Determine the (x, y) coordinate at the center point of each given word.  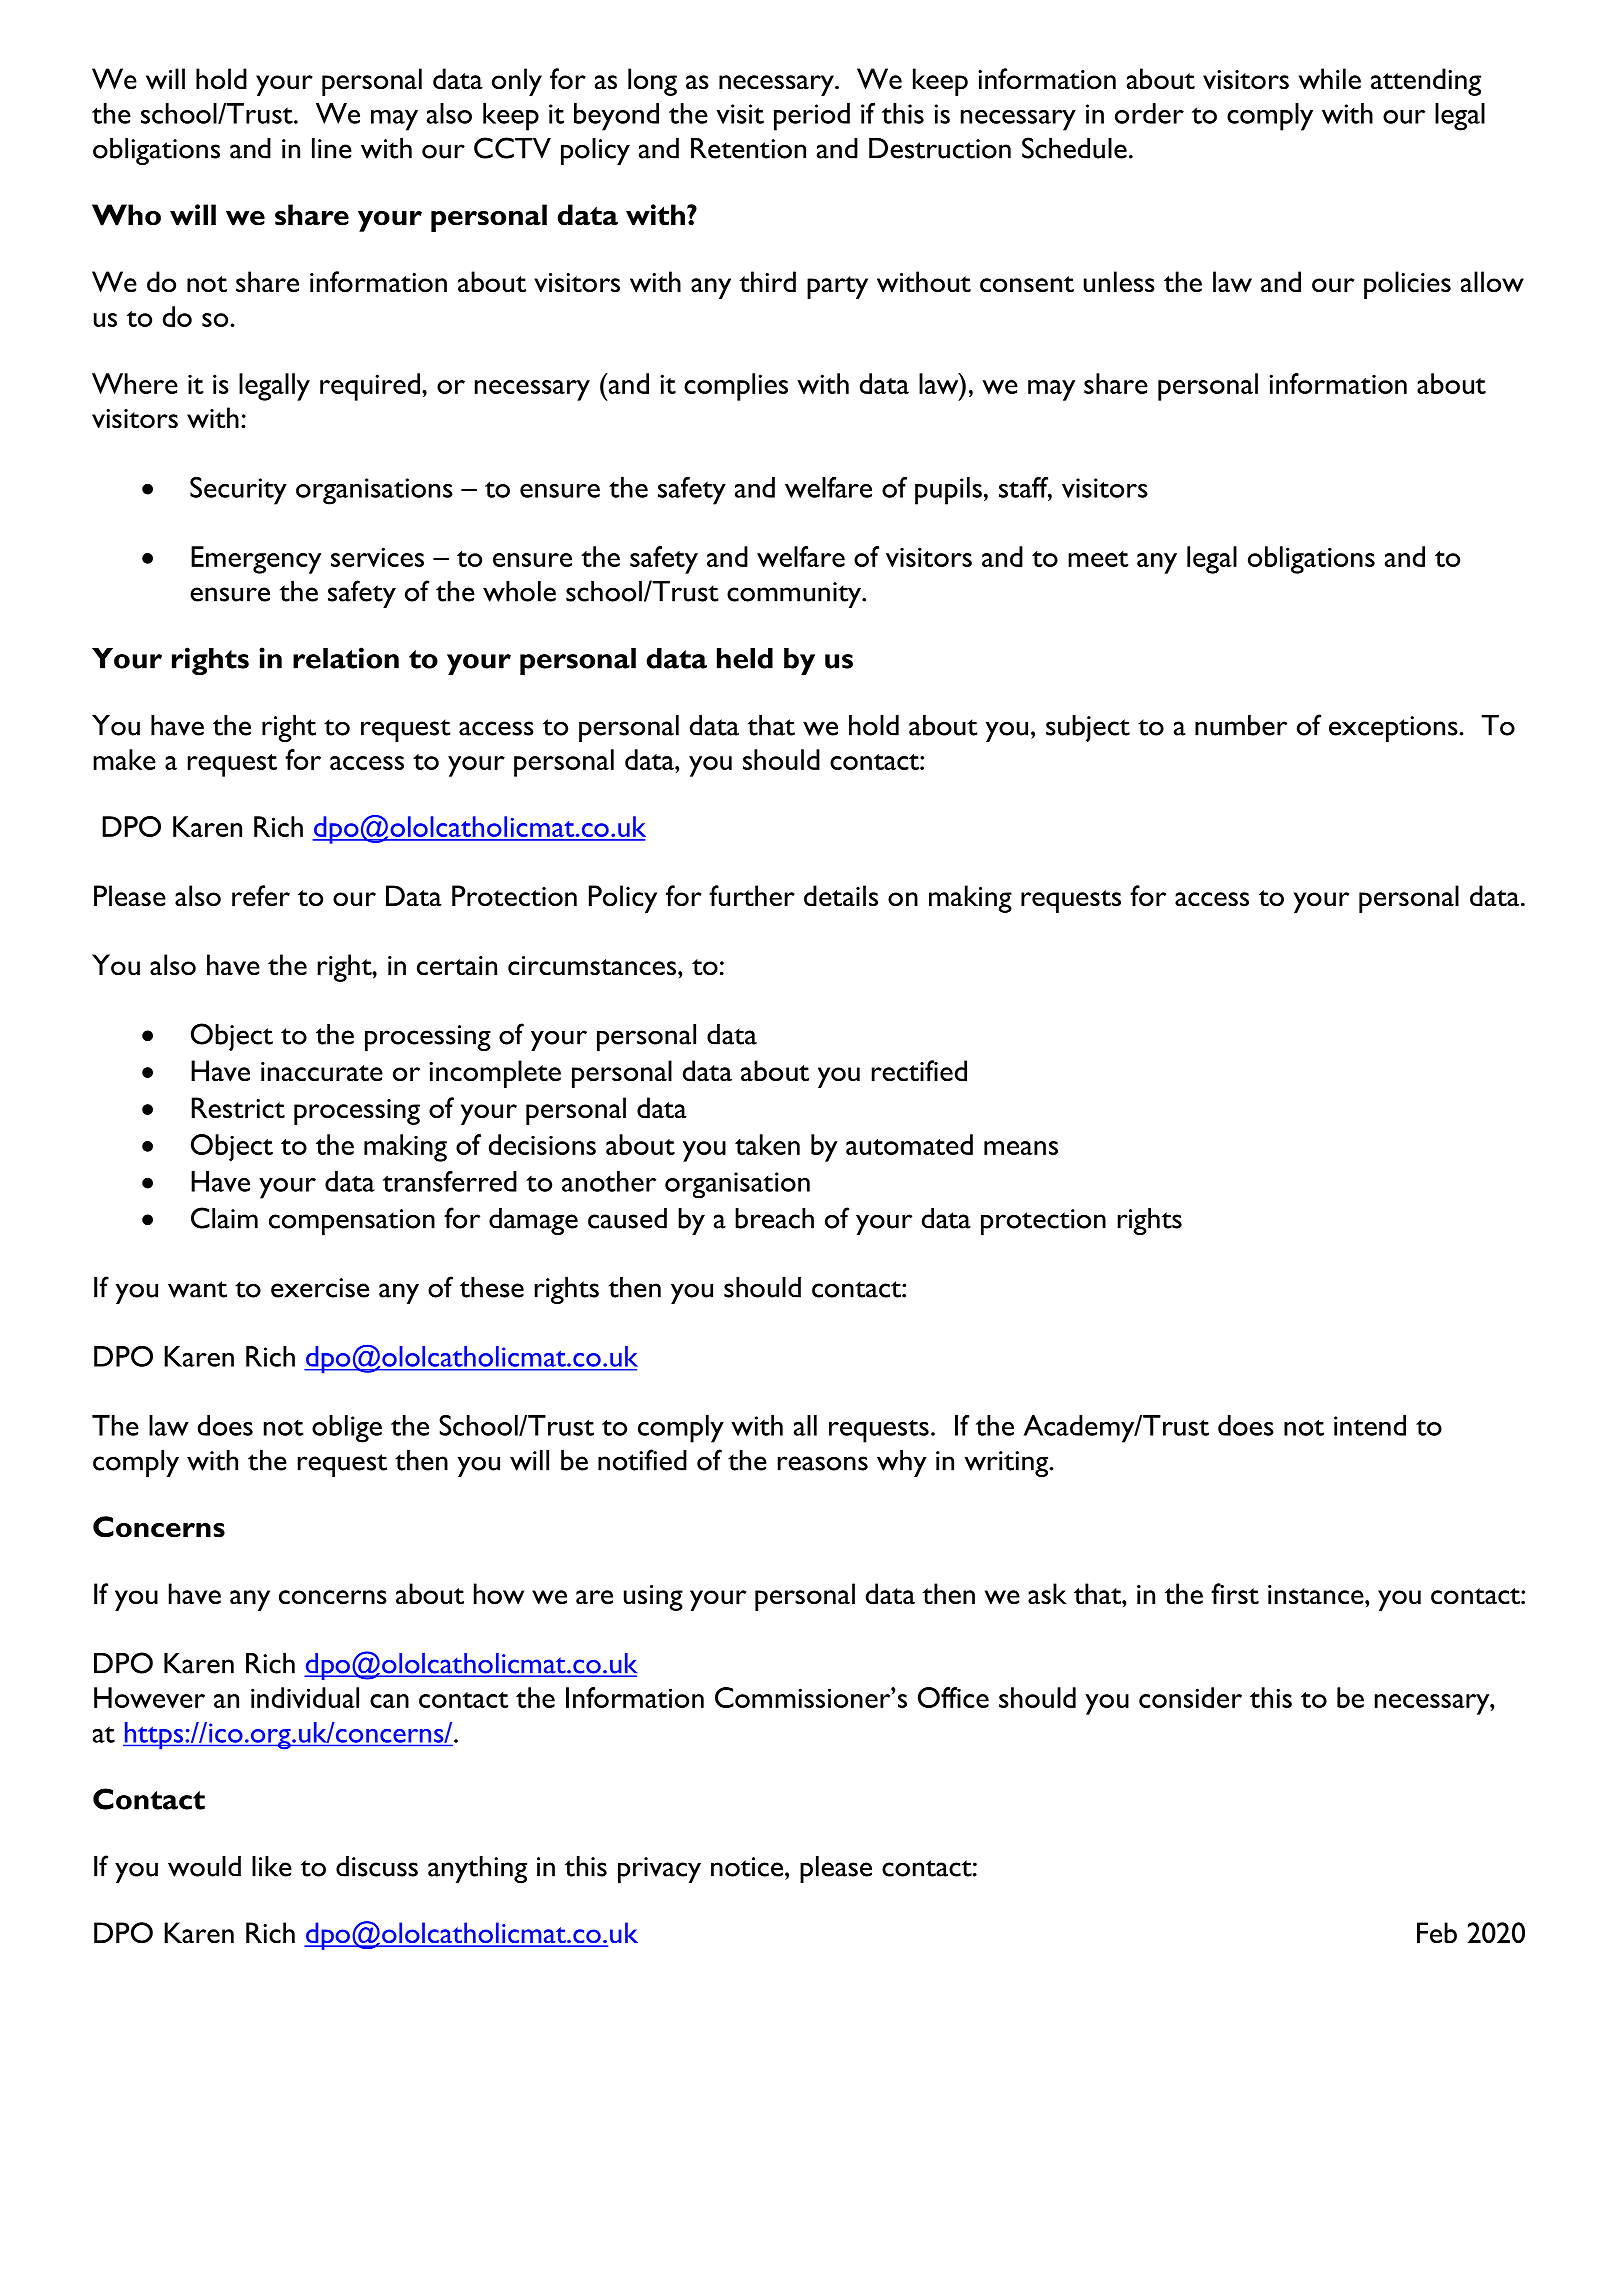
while (1330, 78)
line (332, 148)
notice (748, 1867)
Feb (1437, 1933)
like (272, 1866)
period (812, 117)
